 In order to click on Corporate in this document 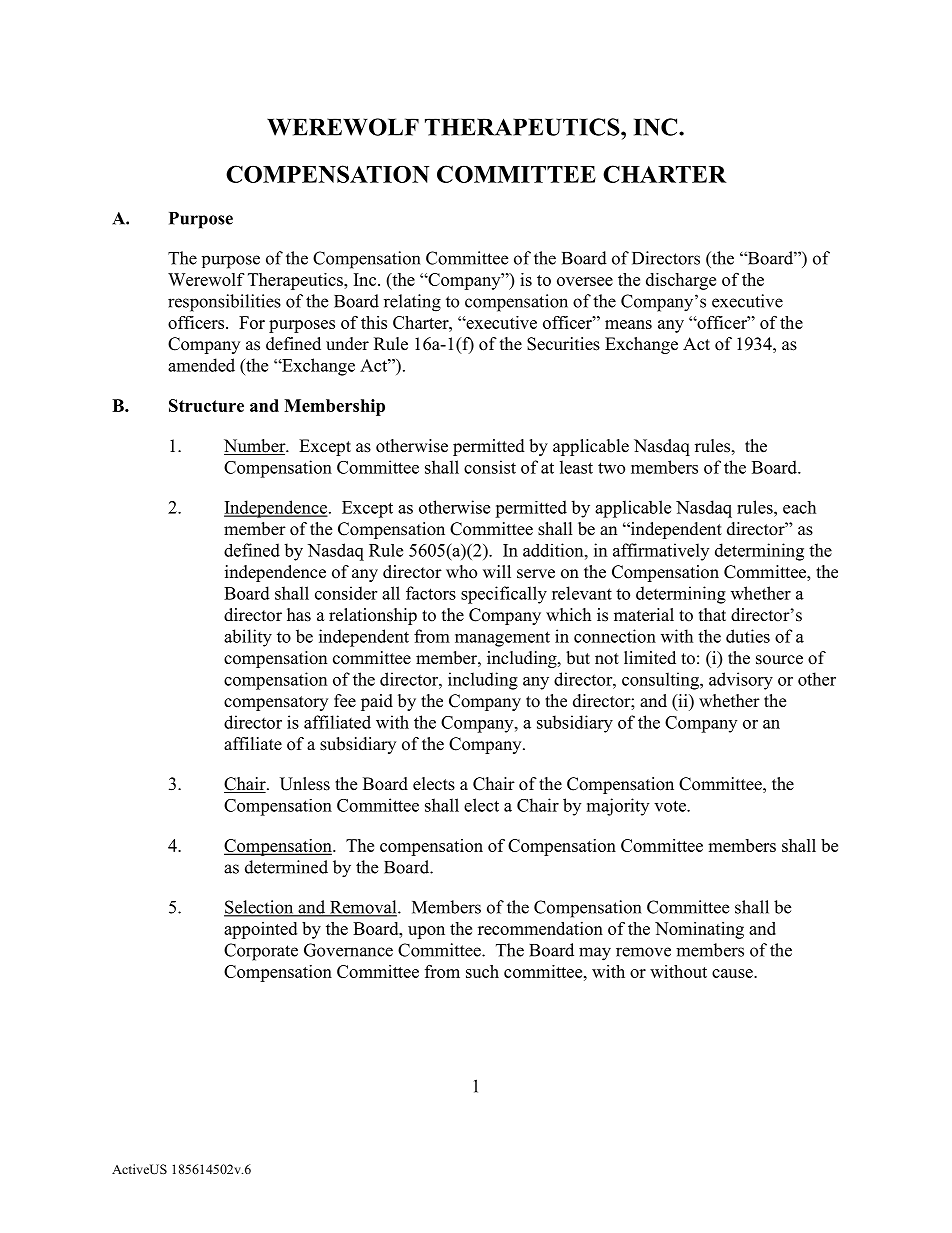, I will do `click(261, 952)`.
